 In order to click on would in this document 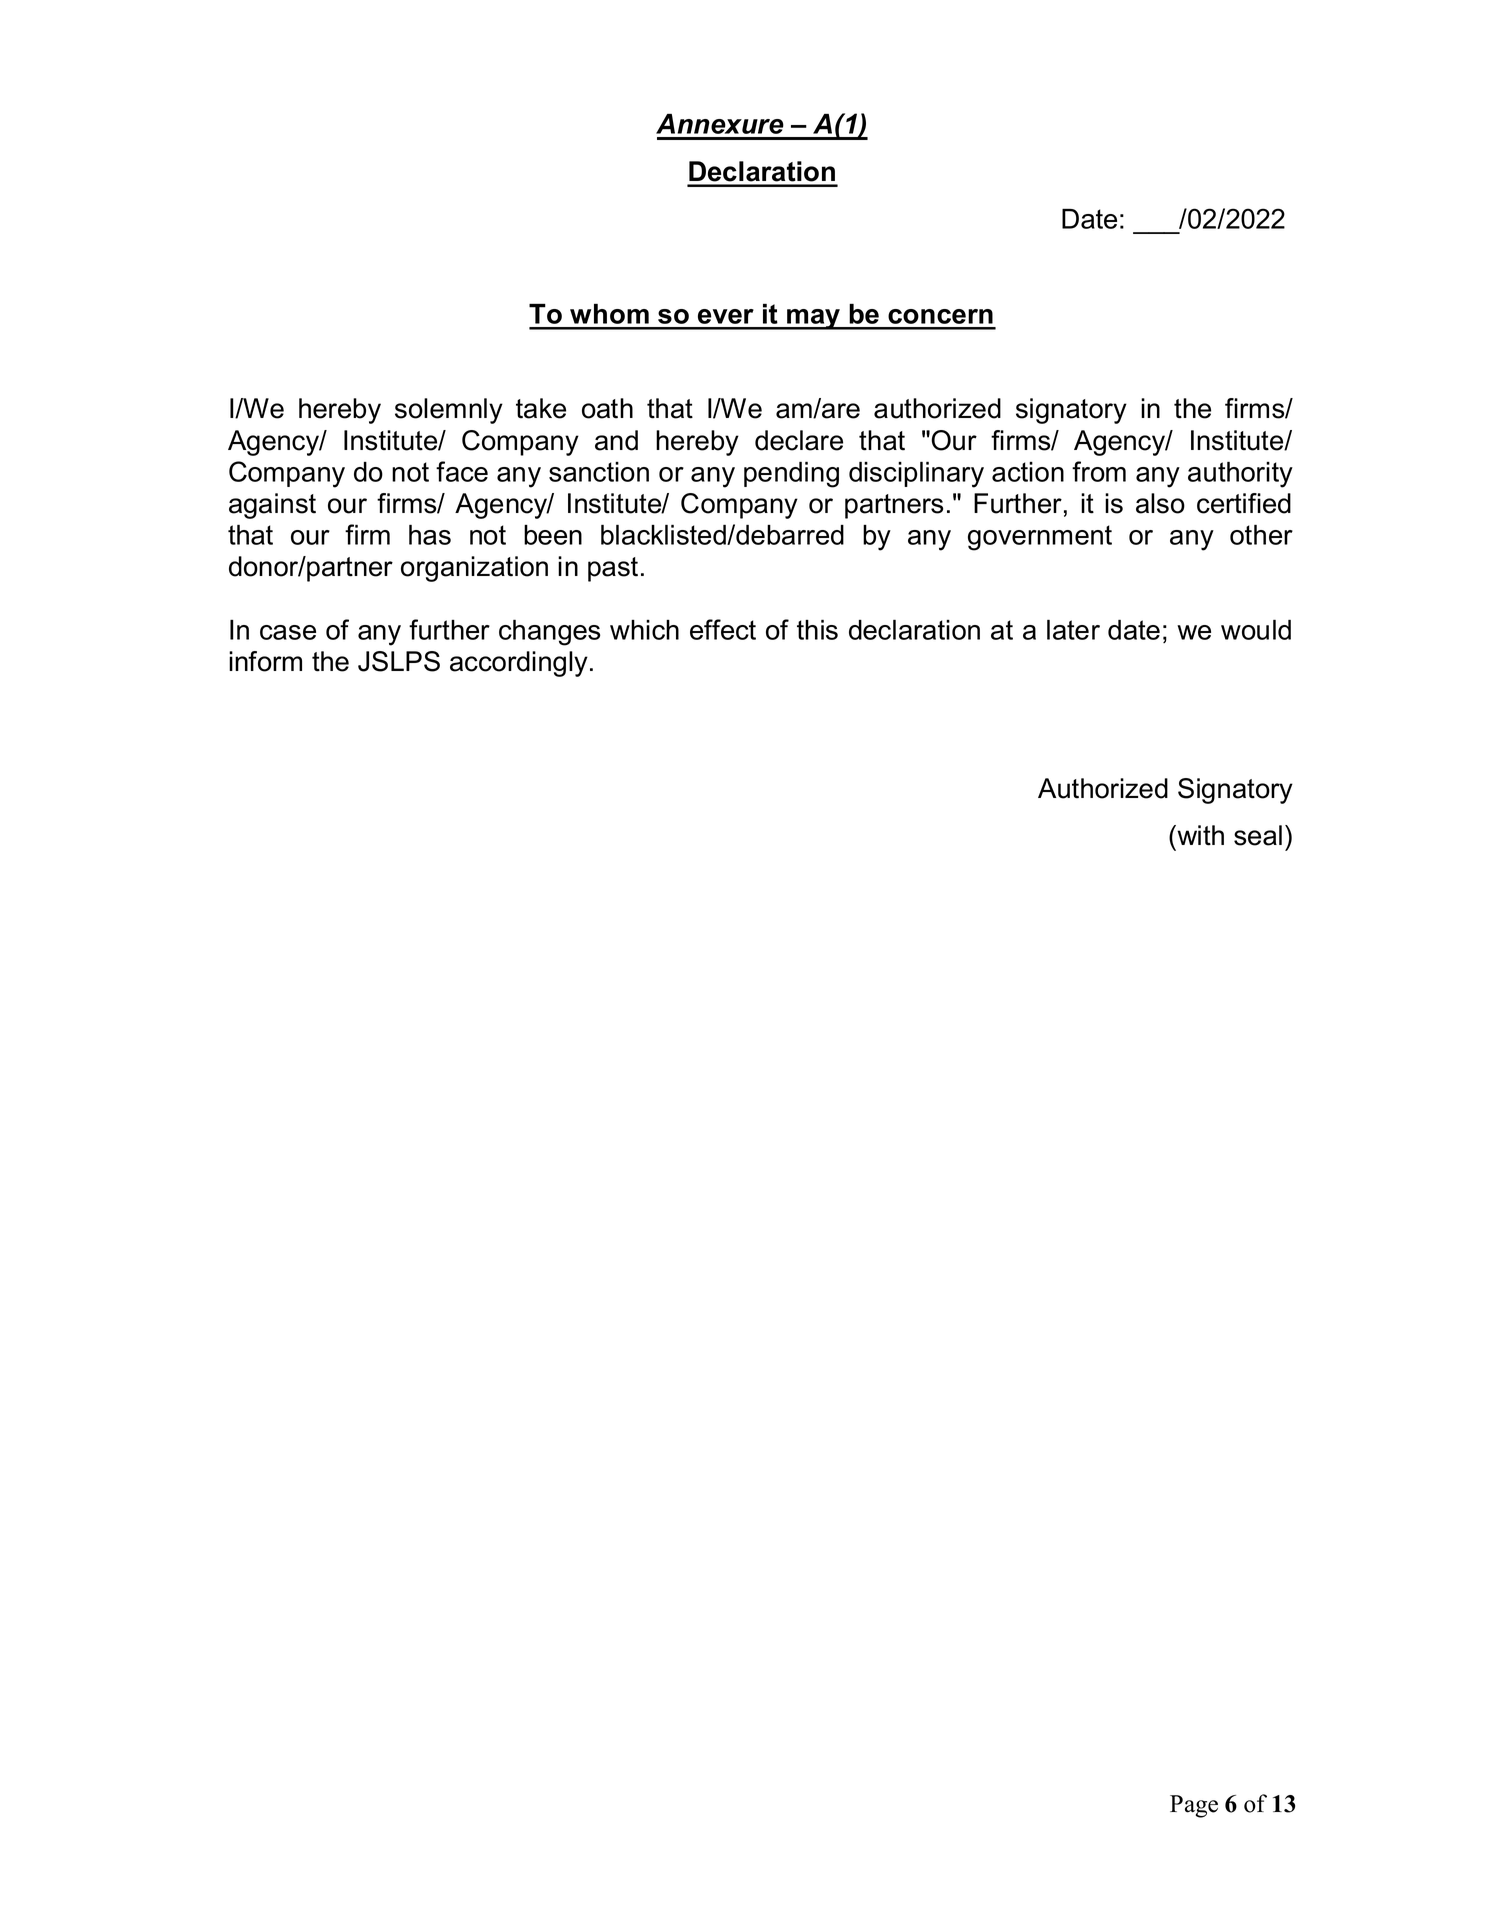, I will do `click(1256, 629)`.
